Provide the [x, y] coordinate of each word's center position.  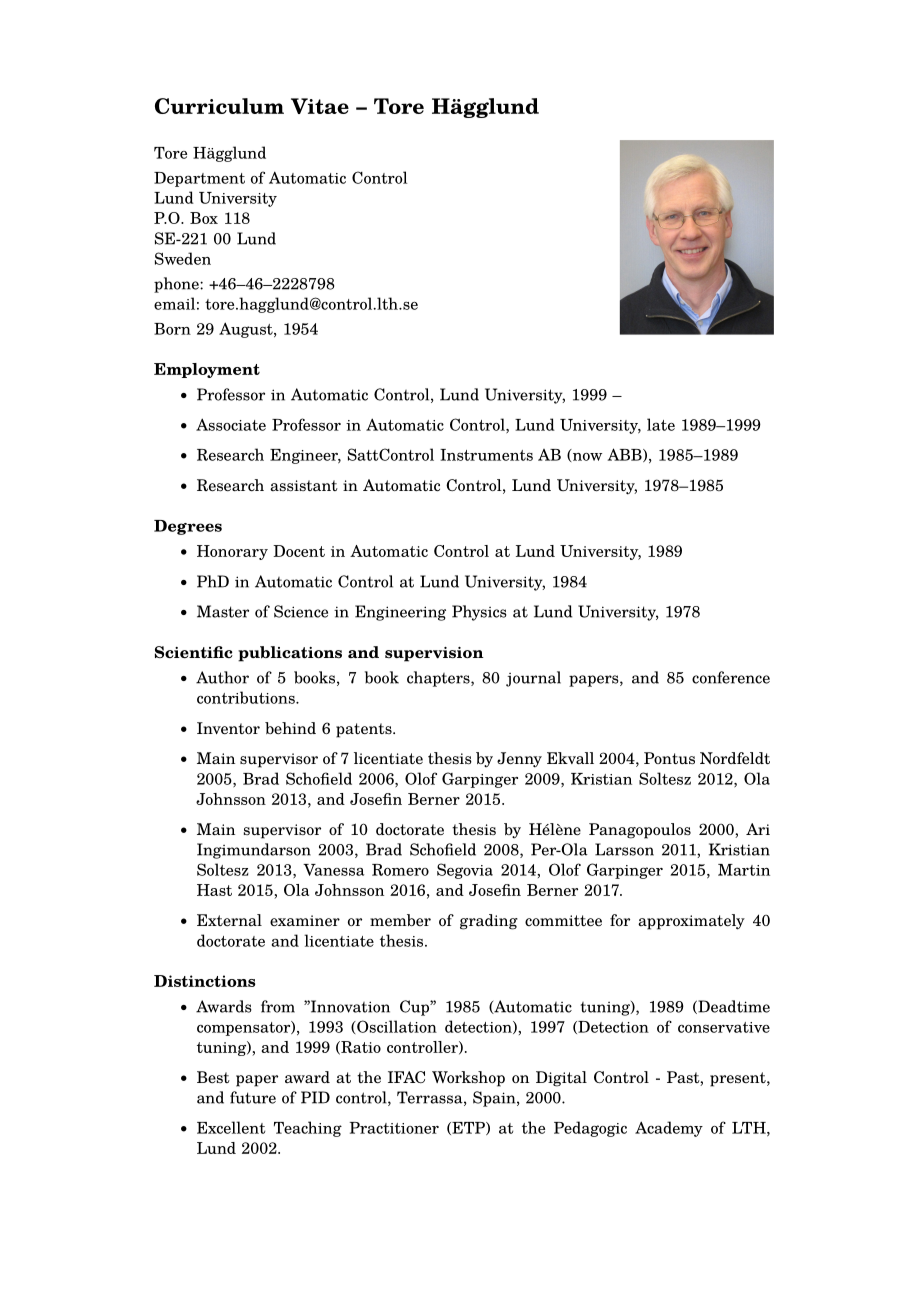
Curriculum [219, 106]
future [253, 1097]
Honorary [232, 552]
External [229, 920]
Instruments [486, 455]
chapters [439, 679]
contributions [247, 697]
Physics [479, 613]
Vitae [320, 106]
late [661, 424]
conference [731, 677]
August [247, 330]
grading [489, 922]
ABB [626, 455]
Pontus [669, 758]
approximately [691, 922]
